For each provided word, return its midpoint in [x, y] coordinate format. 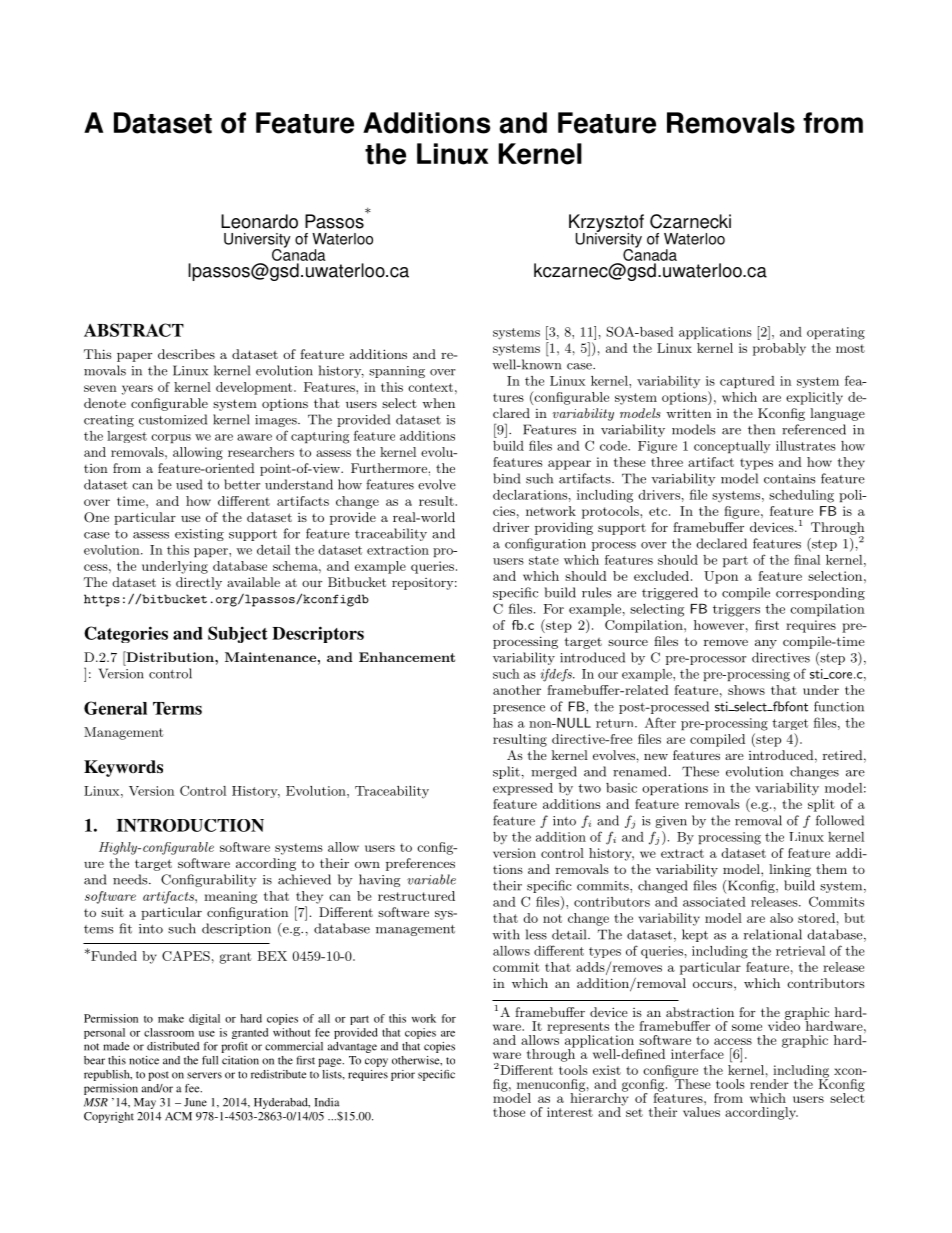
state [544, 560]
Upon [721, 577]
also [781, 918]
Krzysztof [606, 224]
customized [173, 419]
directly [199, 583]
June [195, 1102]
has [503, 723]
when [438, 403]
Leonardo [259, 221]
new [656, 757]
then [761, 429]
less [536, 934]
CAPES [186, 956]
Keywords [123, 768]
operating [836, 333]
